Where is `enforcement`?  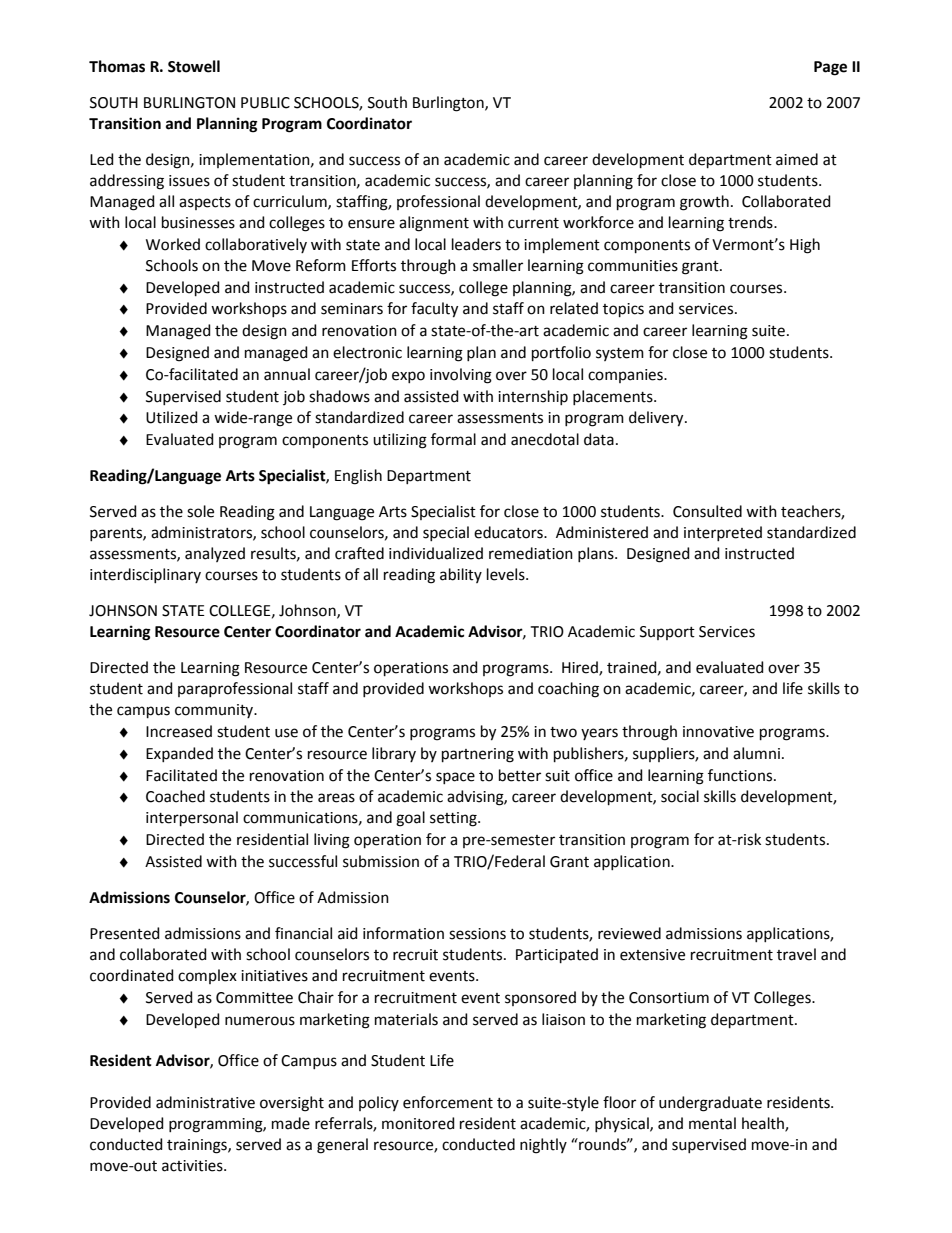 enforcement is located at coordinates (448, 1102).
